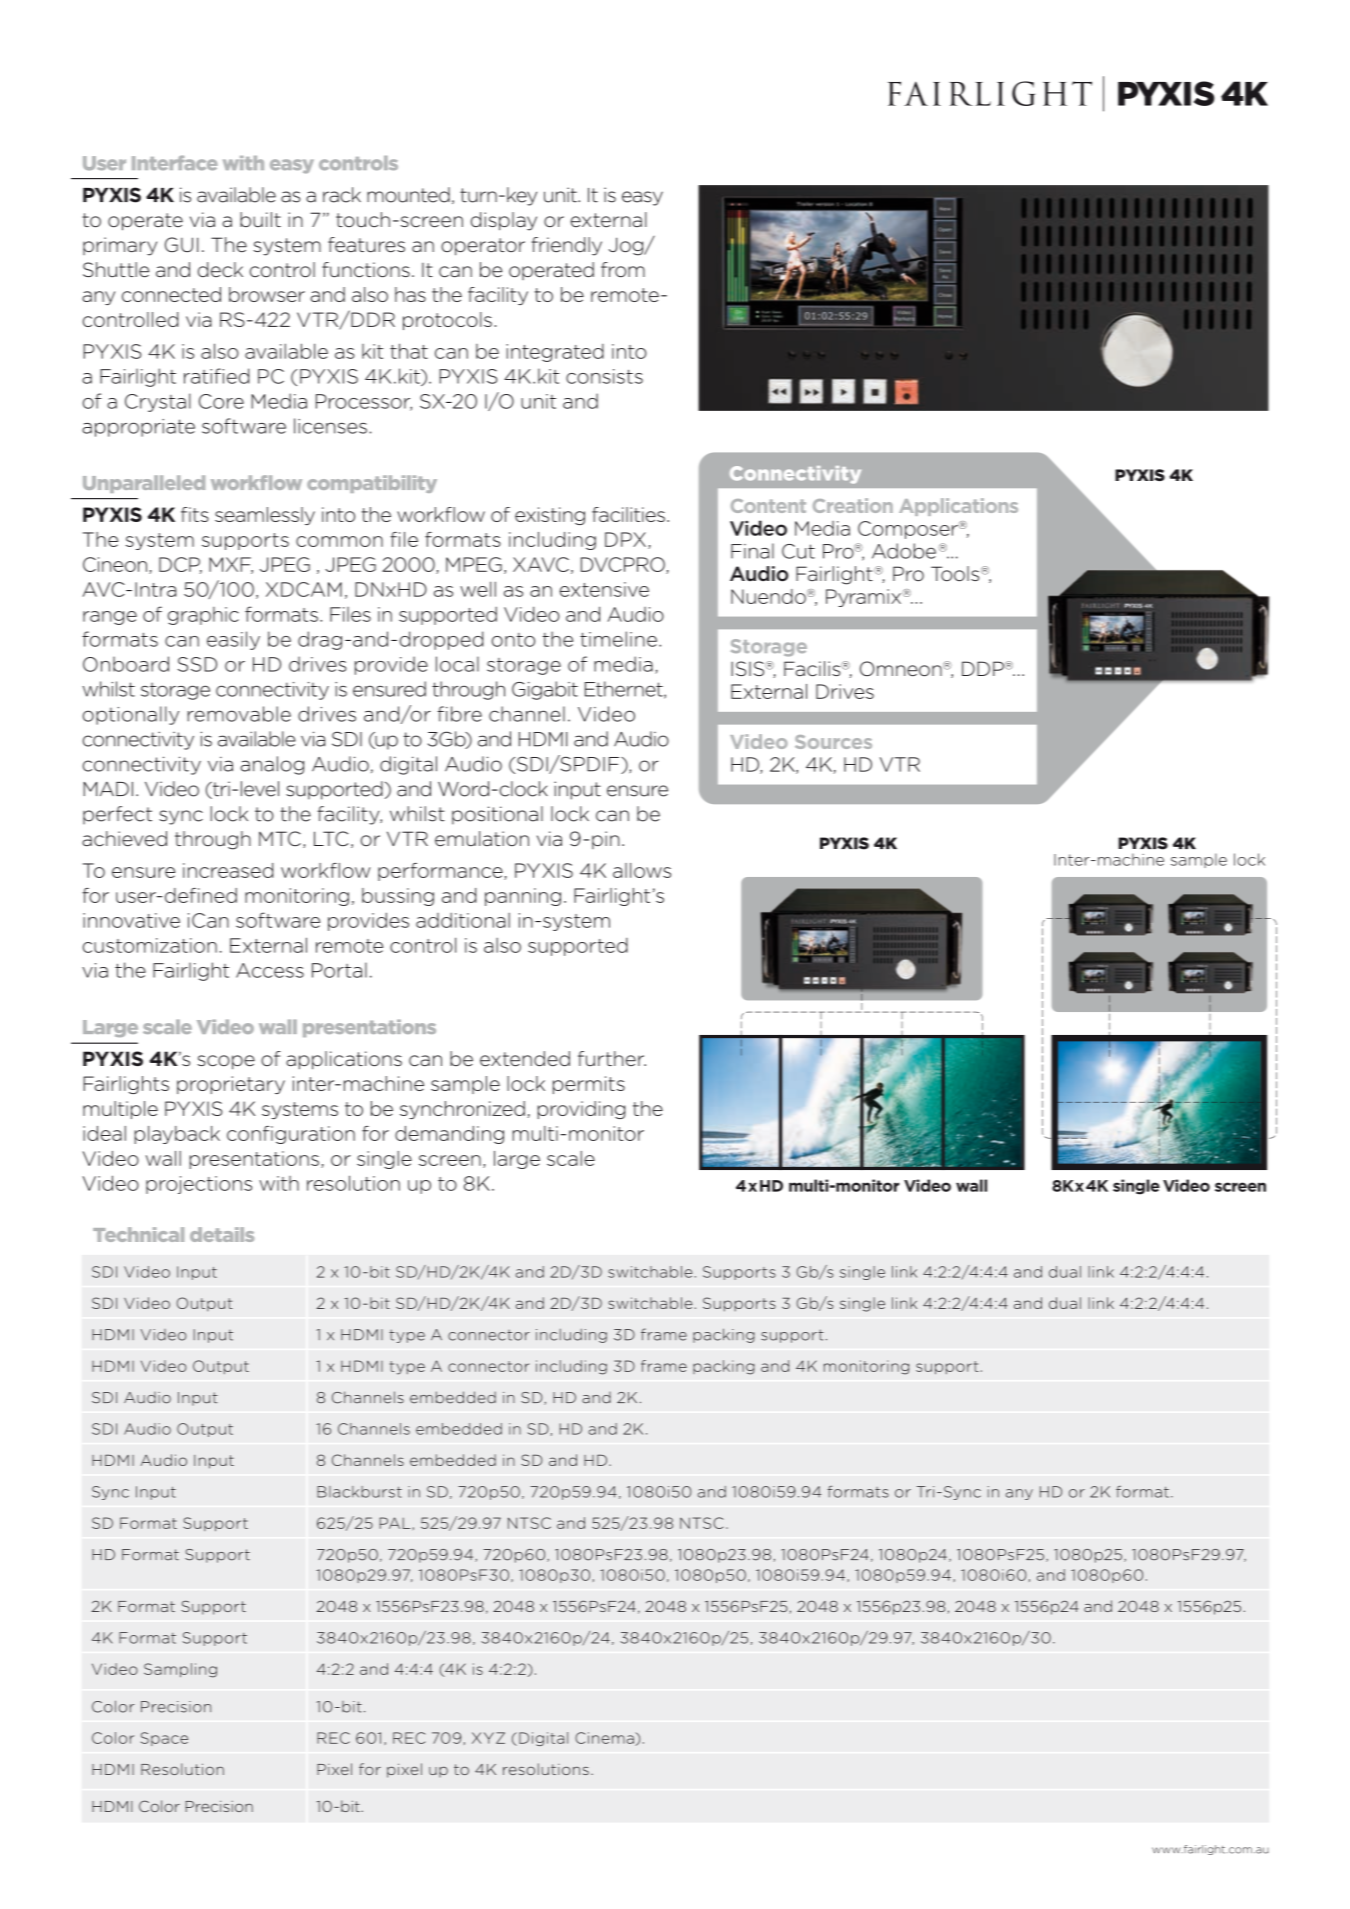 This document has width=1350, height=1909. I want to click on GUI, so click(181, 244).
